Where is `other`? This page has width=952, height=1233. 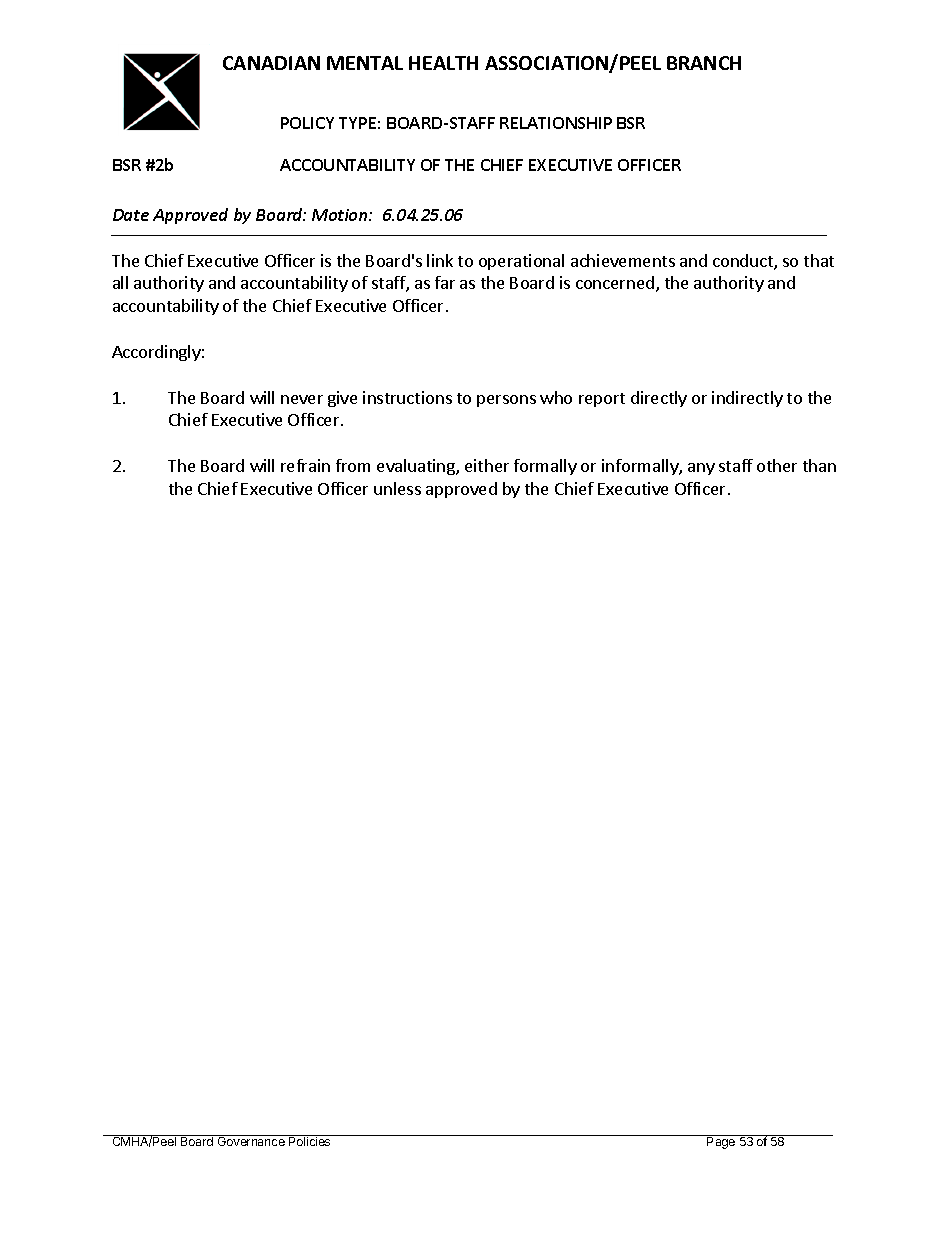 other is located at coordinates (777, 465).
